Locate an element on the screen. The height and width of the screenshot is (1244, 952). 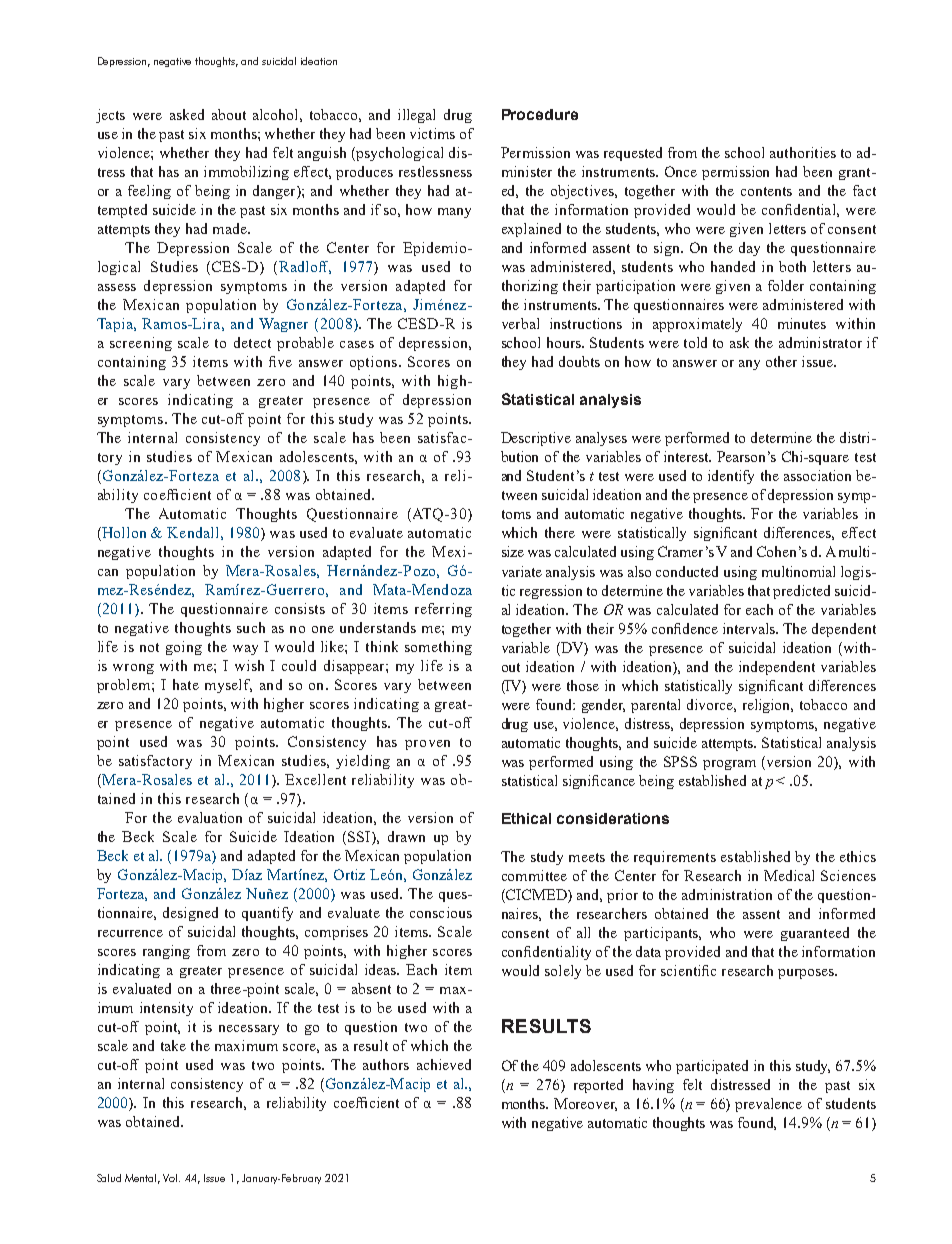
intervals is located at coordinates (750, 628).
